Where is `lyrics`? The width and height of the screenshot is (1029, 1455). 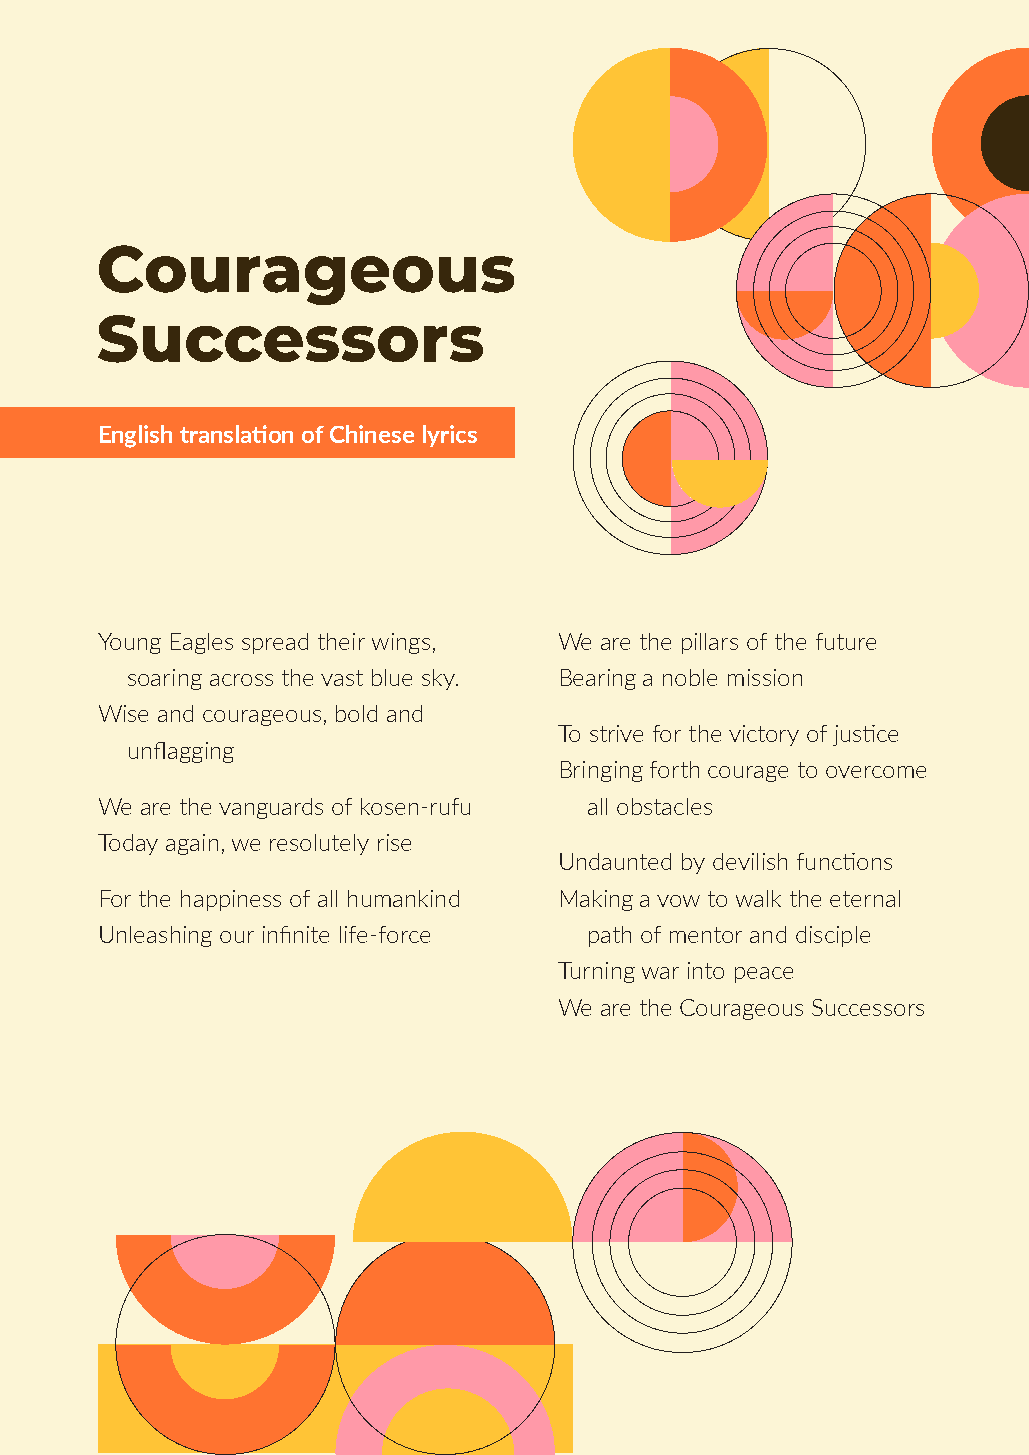
lyrics is located at coordinates (450, 436).
